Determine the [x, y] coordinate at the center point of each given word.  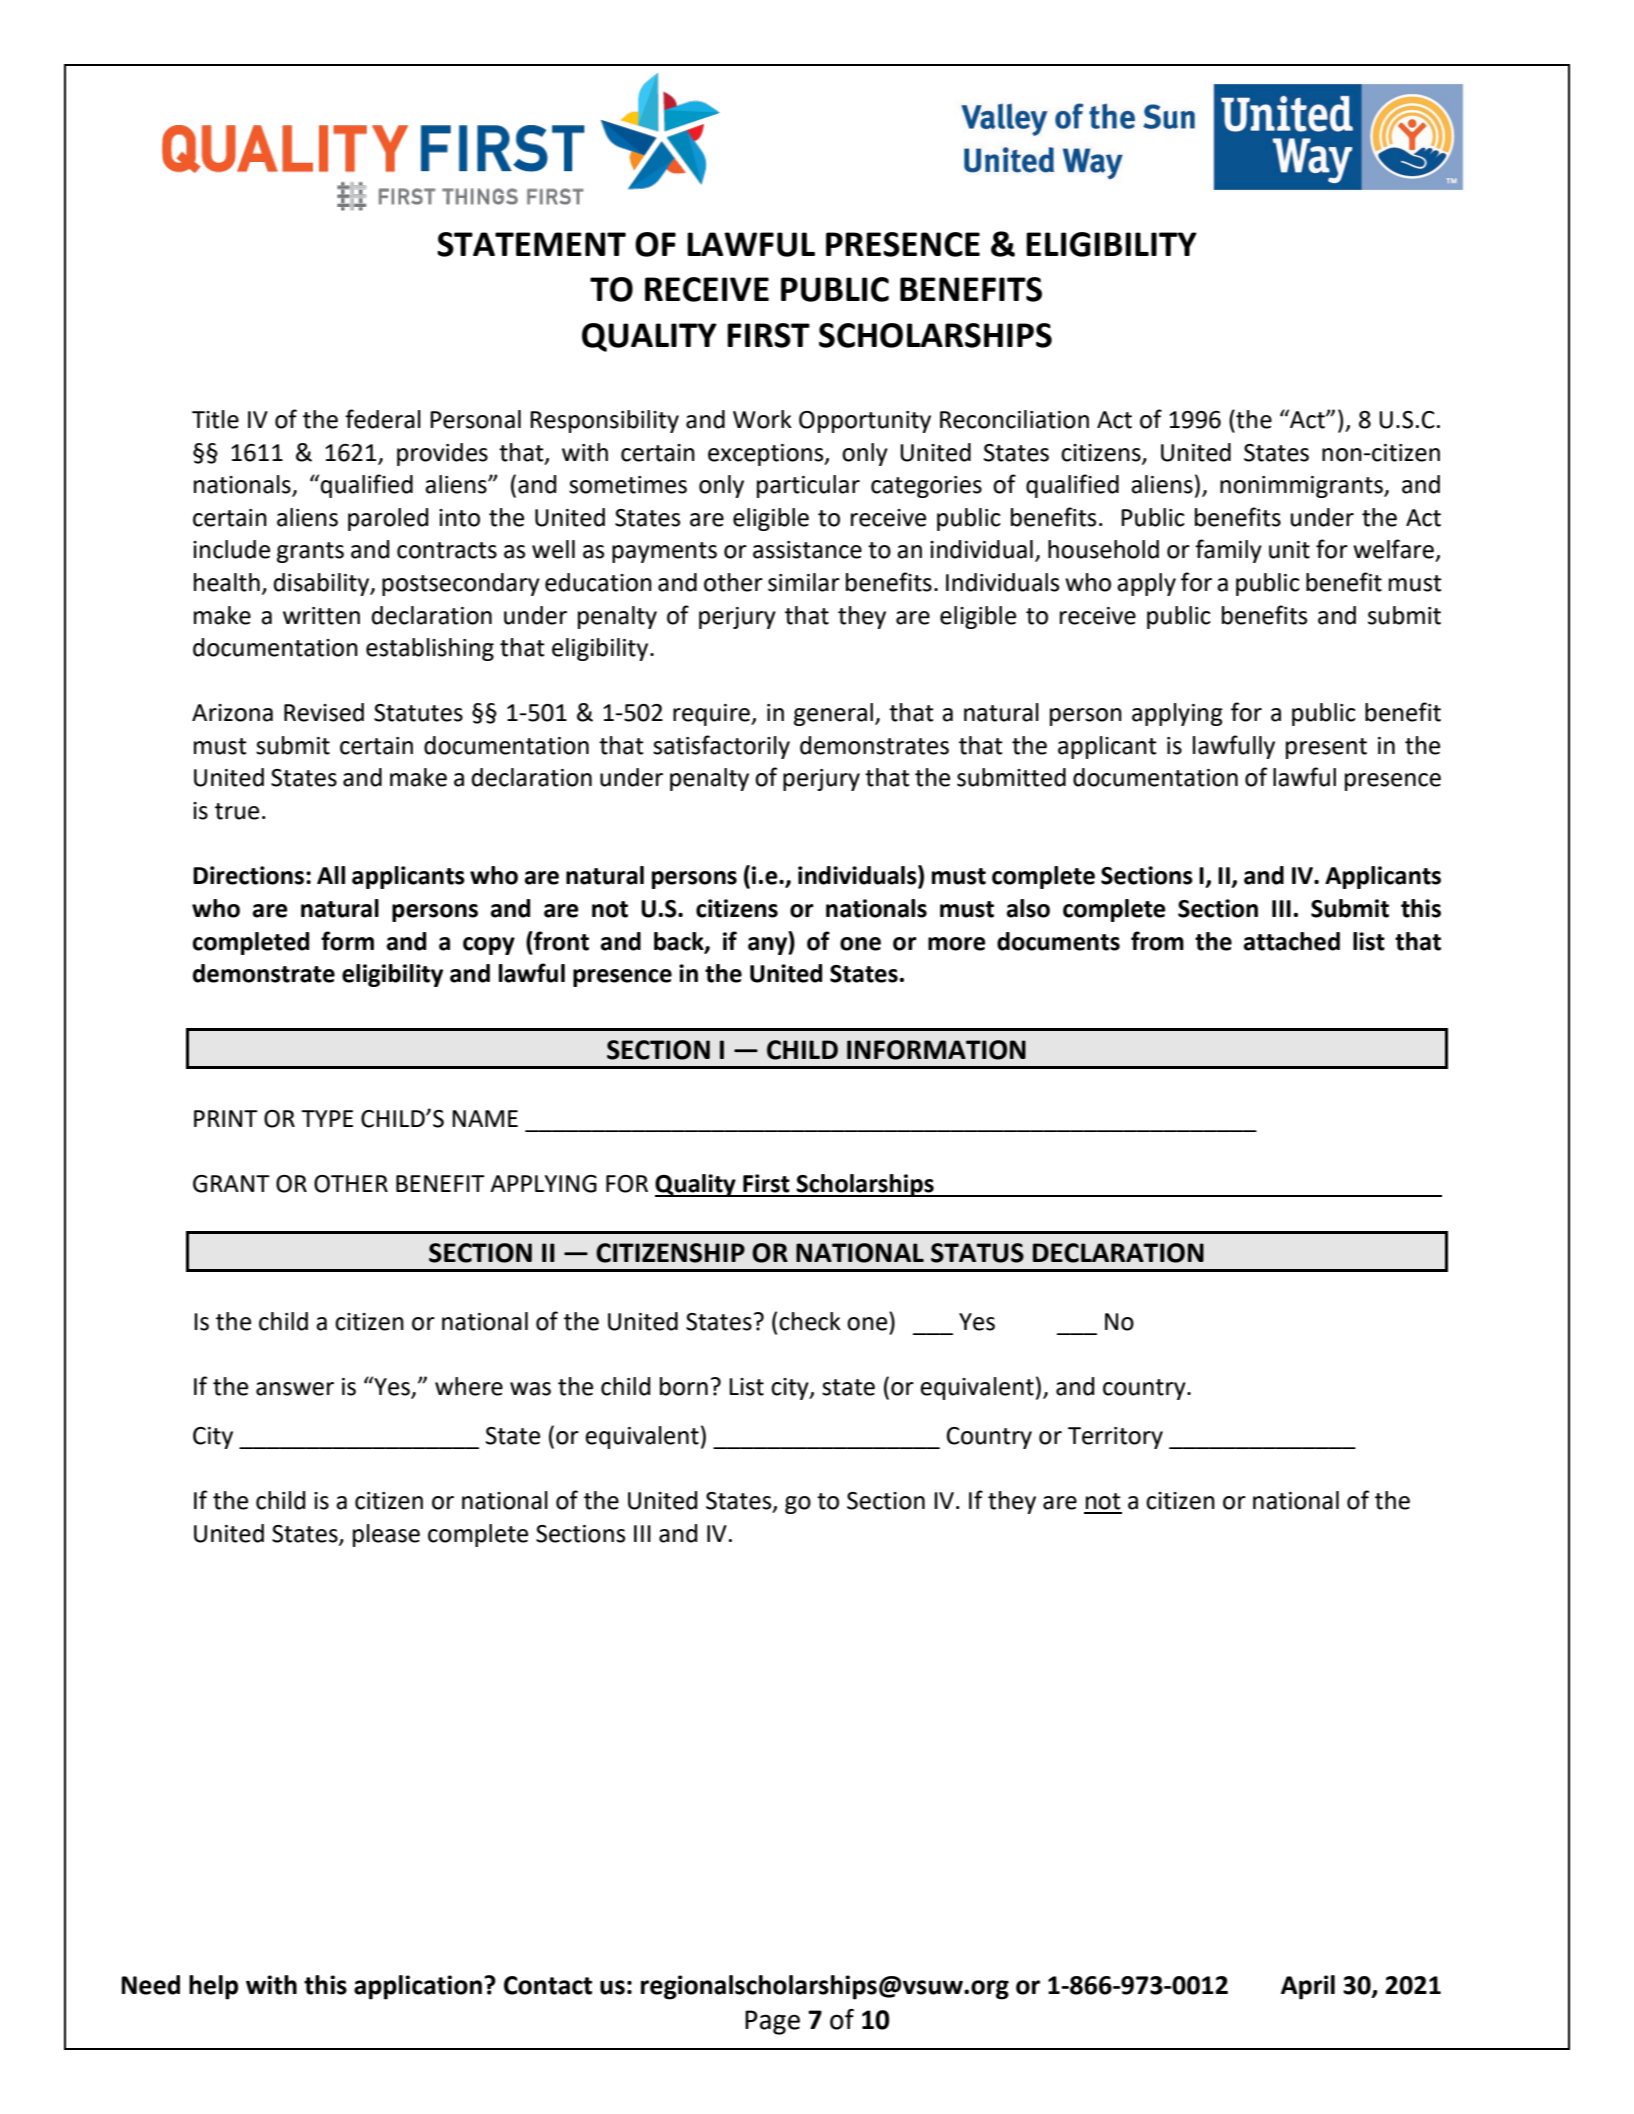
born [684, 1386]
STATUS [977, 1253]
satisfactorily [721, 747]
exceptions [767, 455]
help [213, 1987]
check [810, 1321]
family [1228, 551]
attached [1292, 941]
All [331, 875]
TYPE [327, 1118]
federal [383, 419]
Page [772, 2022]
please [386, 1535]
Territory [1115, 1438]
